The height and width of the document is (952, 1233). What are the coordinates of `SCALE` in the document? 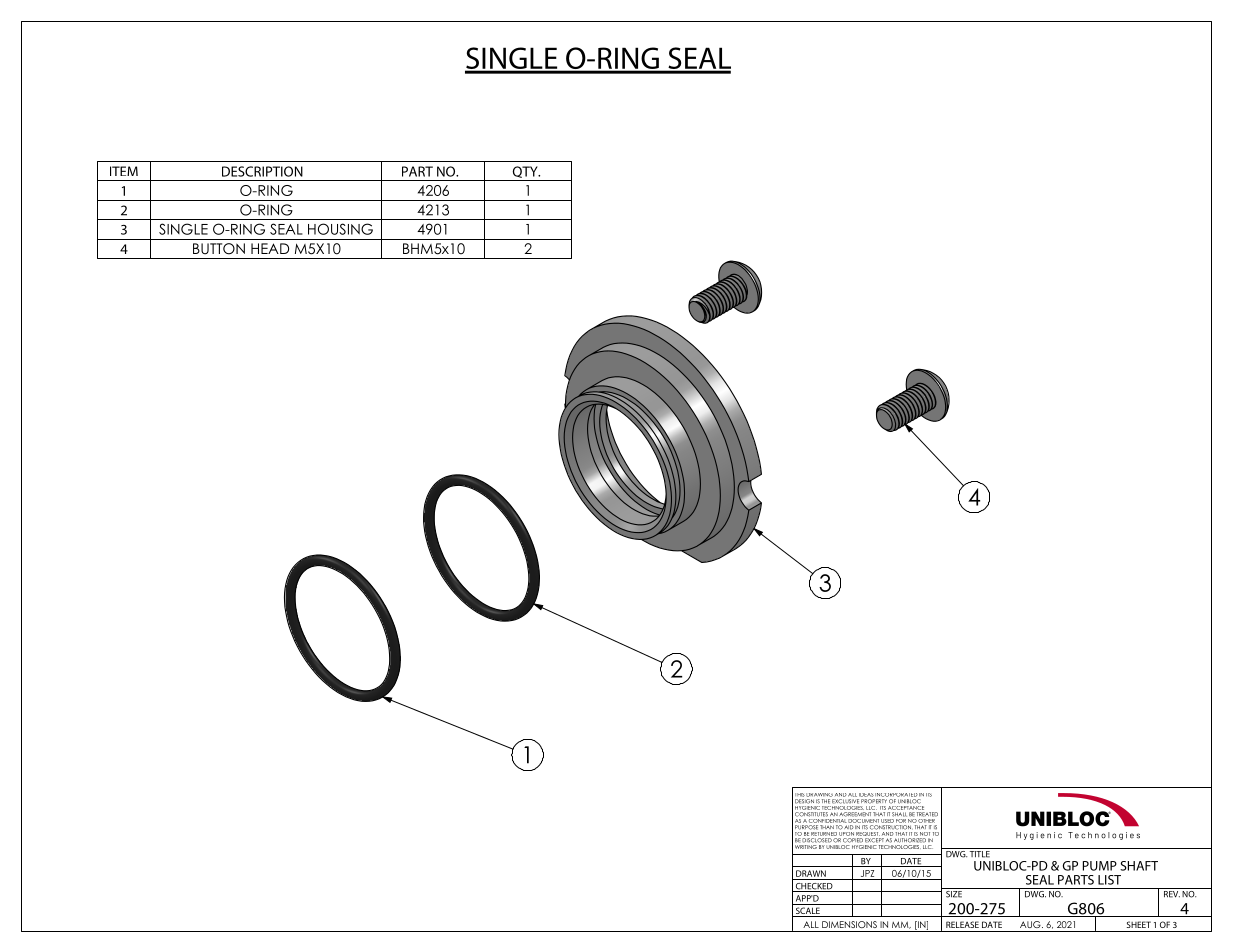 It's located at (807, 912).
